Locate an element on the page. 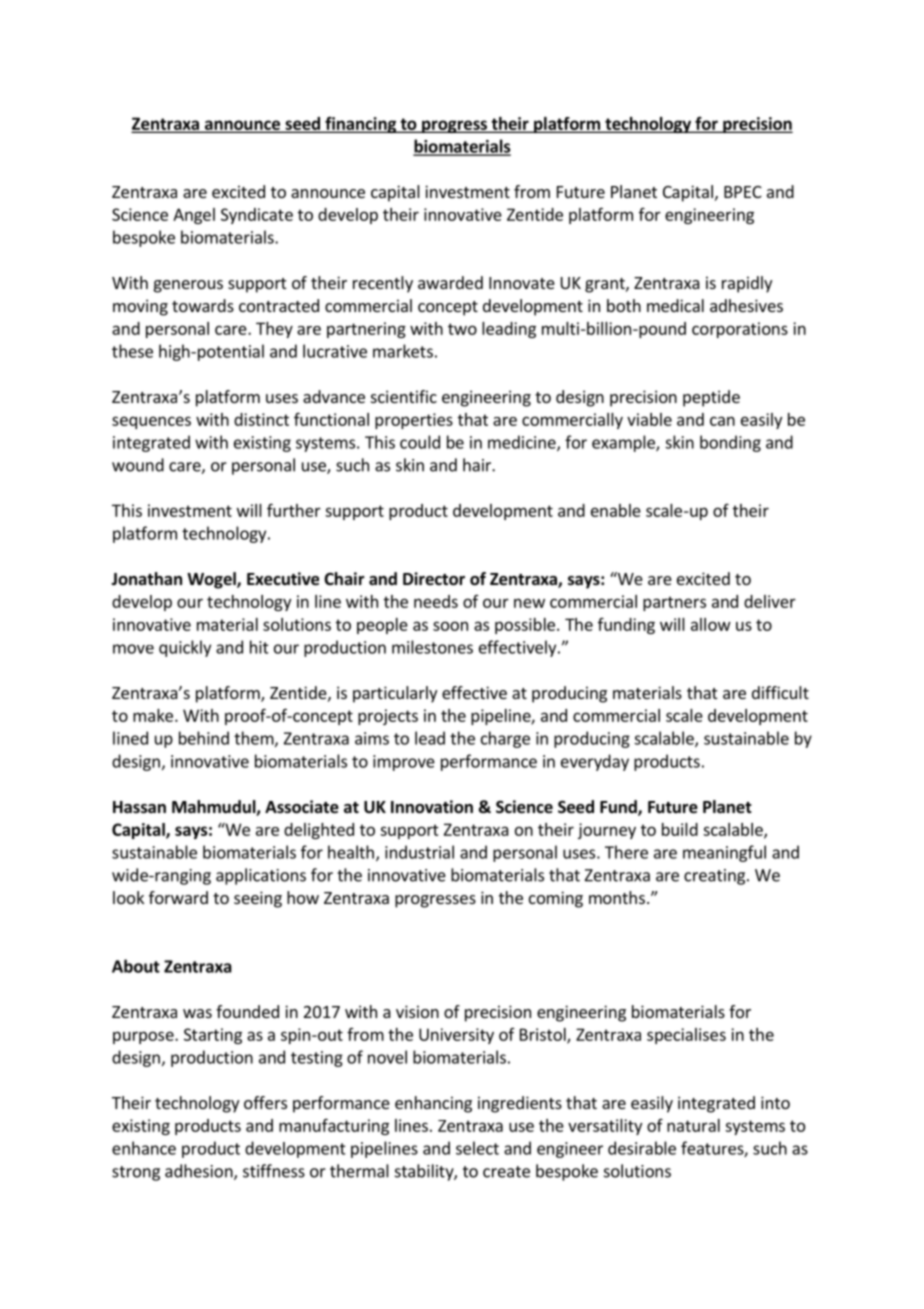 This page has width=924, height=1309. Angel is located at coordinates (194, 216).
